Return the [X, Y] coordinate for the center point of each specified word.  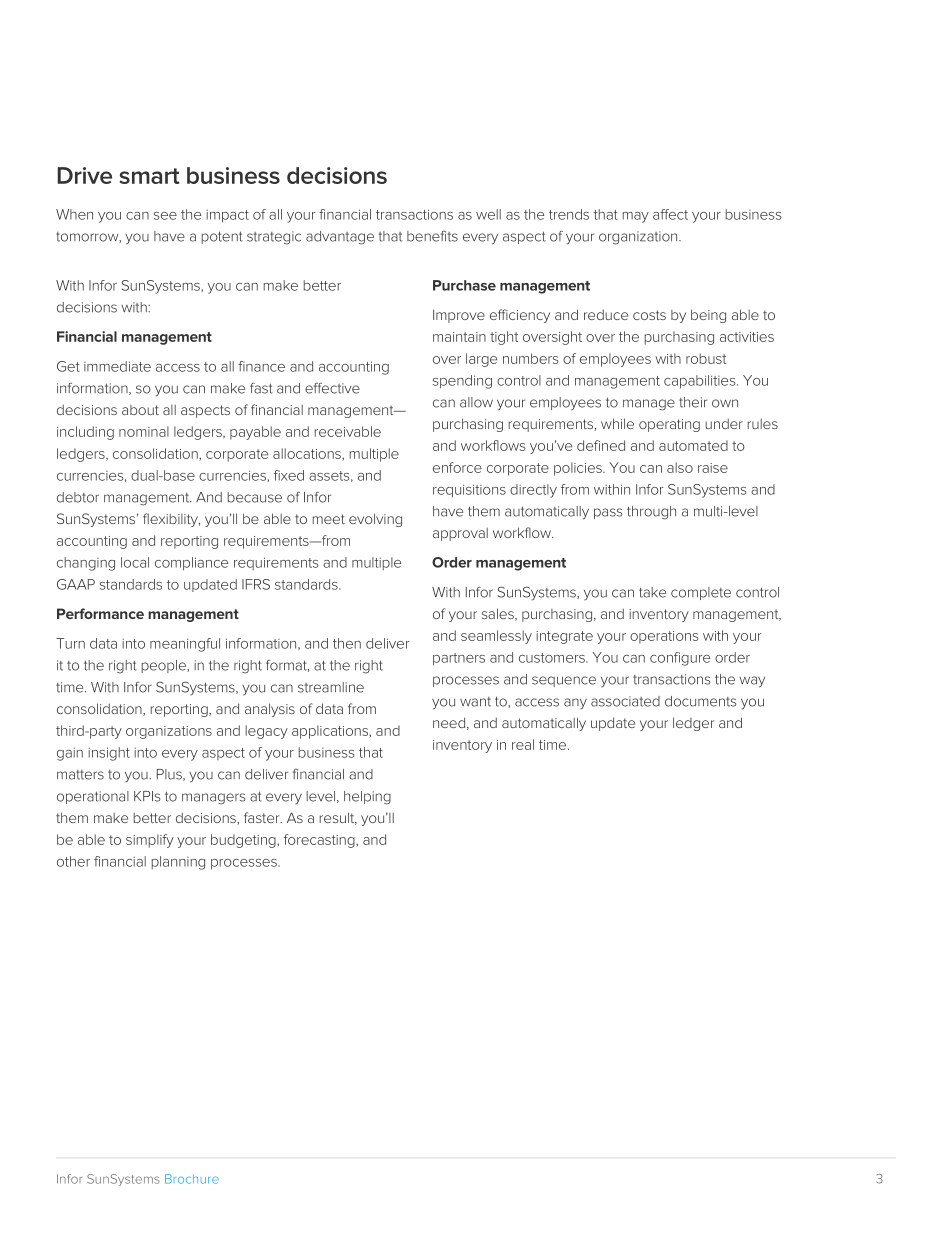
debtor [78, 497]
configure [680, 659]
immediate [117, 366]
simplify [150, 841]
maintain [459, 337]
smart [150, 176]
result [338, 818]
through [651, 513]
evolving [375, 520]
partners [459, 659]
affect [670, 214]
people [165, 666]
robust [706, 358]
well [488, 214]
